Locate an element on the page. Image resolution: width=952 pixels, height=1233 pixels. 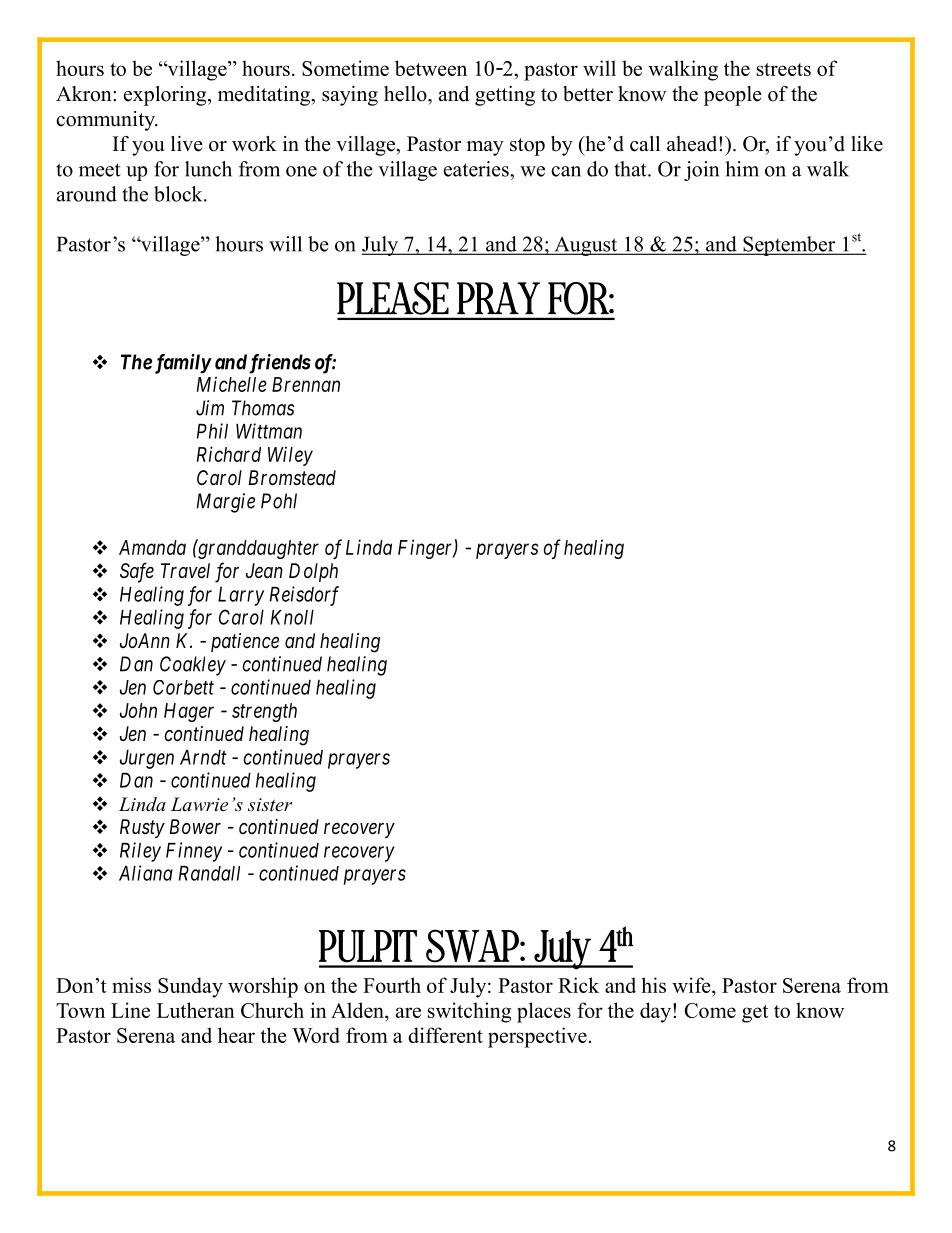
Lutheran is located at coordinates (196, 1010).
